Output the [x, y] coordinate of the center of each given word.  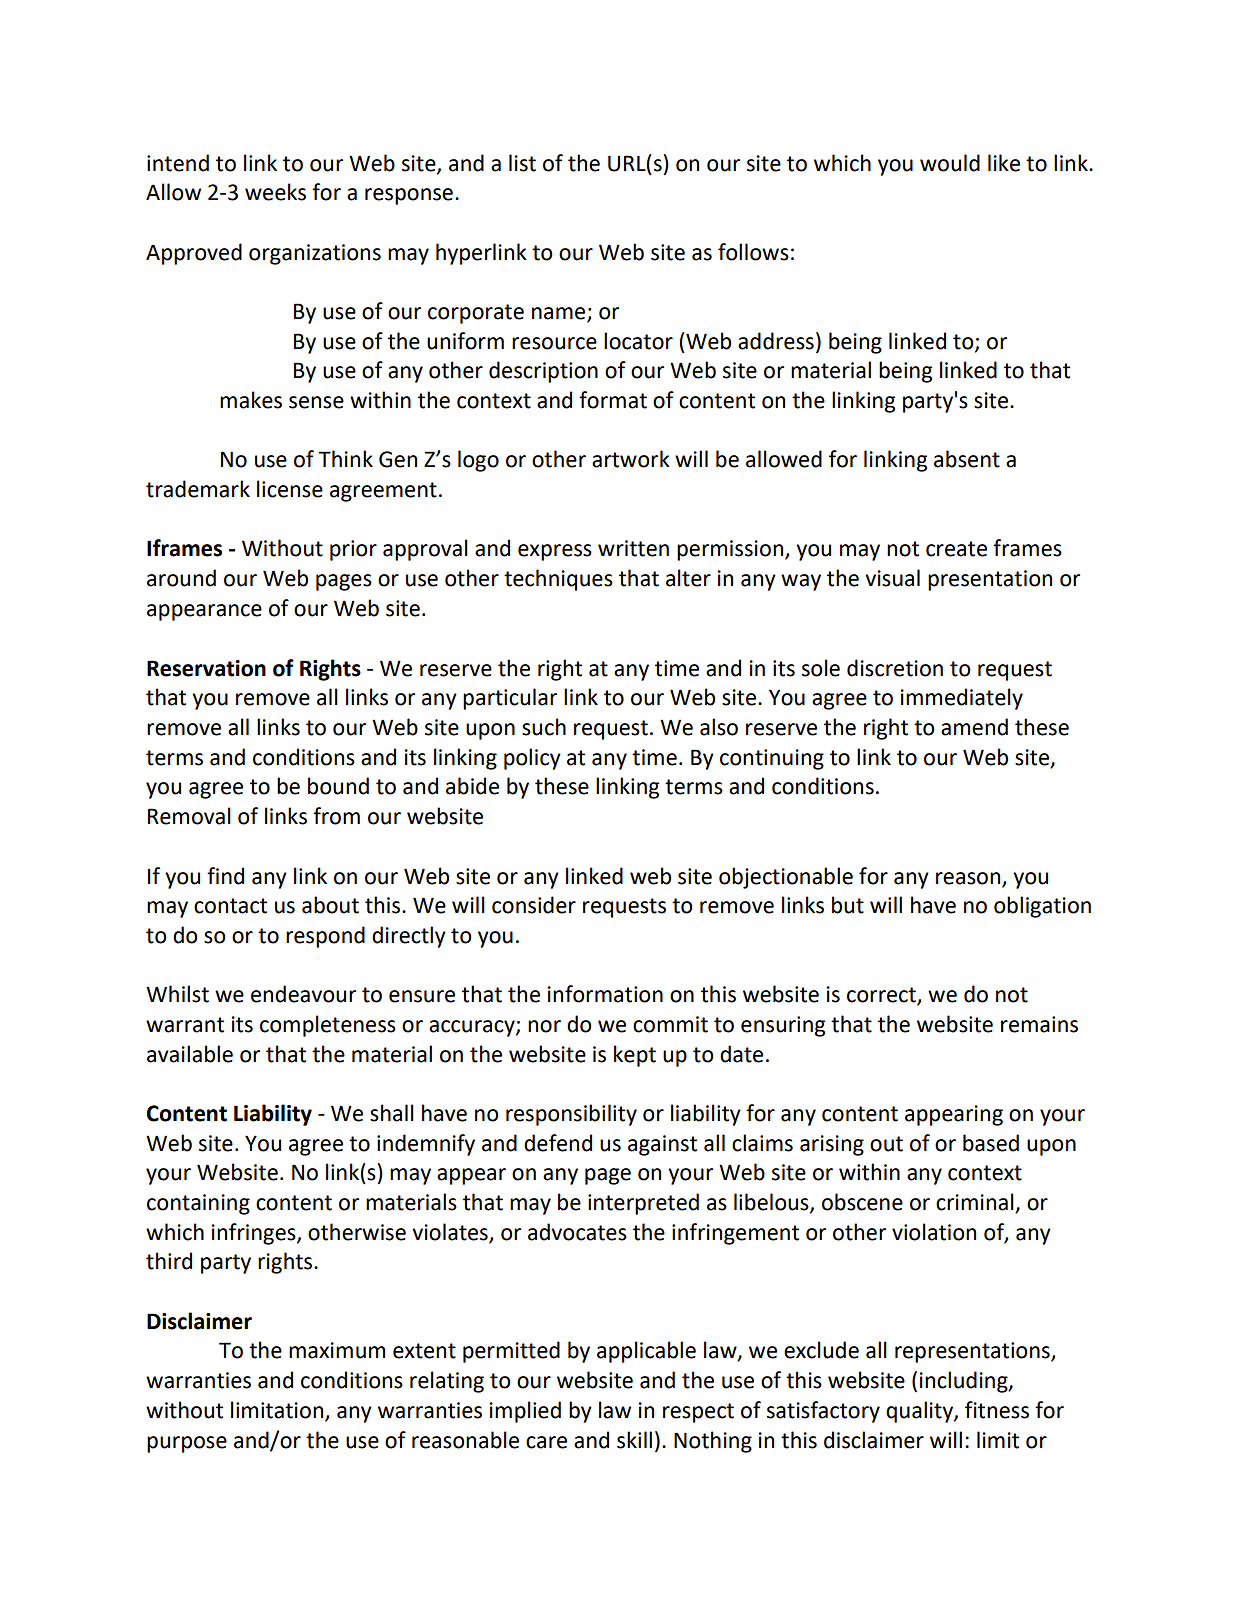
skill [634, 1440]
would [950, 163]
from [336, 816]
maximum [337, 1350]
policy [532, 759]
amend [974, 727]
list [522, 163]
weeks [275, 192]
